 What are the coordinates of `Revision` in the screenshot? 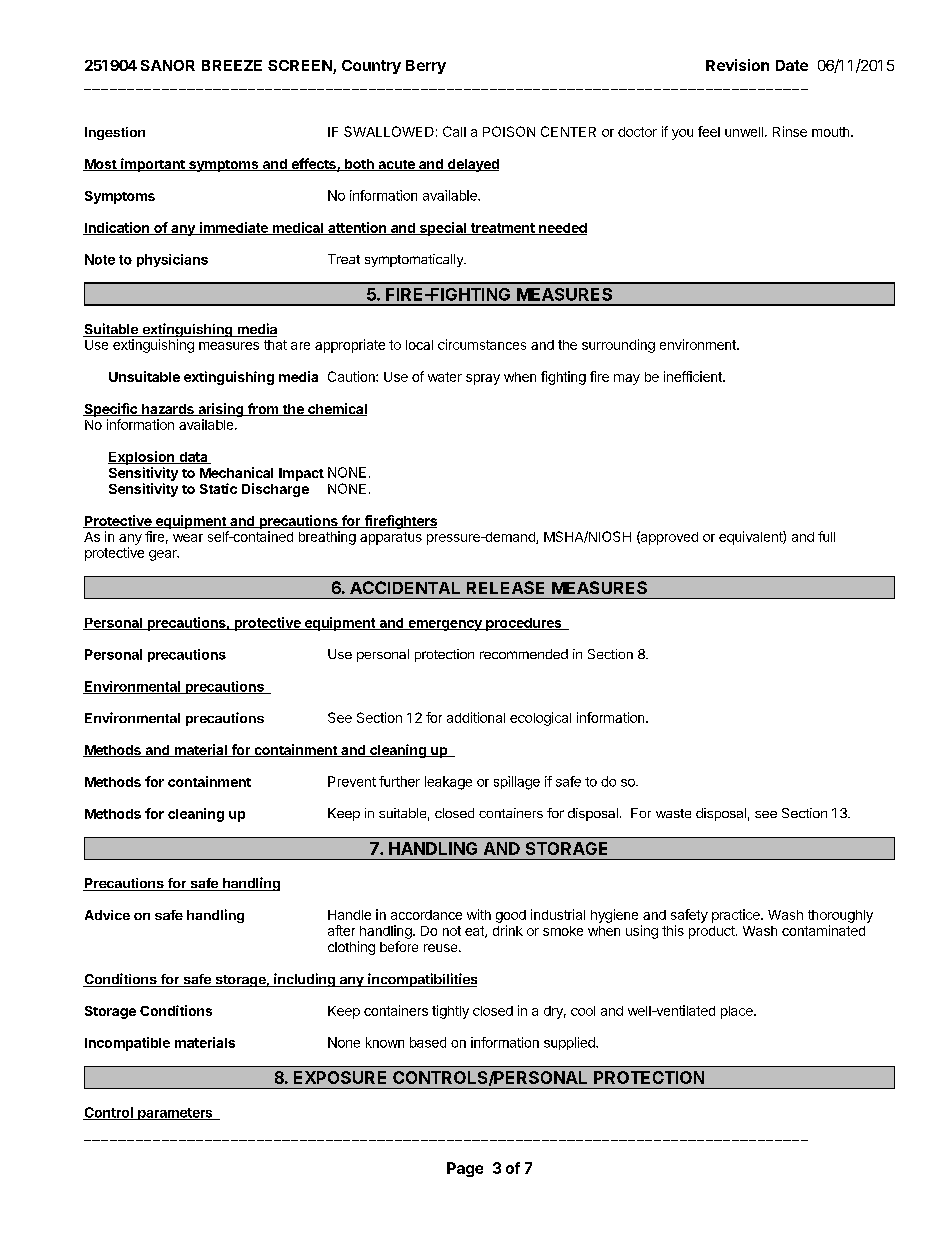 It's located at (737, 65).
